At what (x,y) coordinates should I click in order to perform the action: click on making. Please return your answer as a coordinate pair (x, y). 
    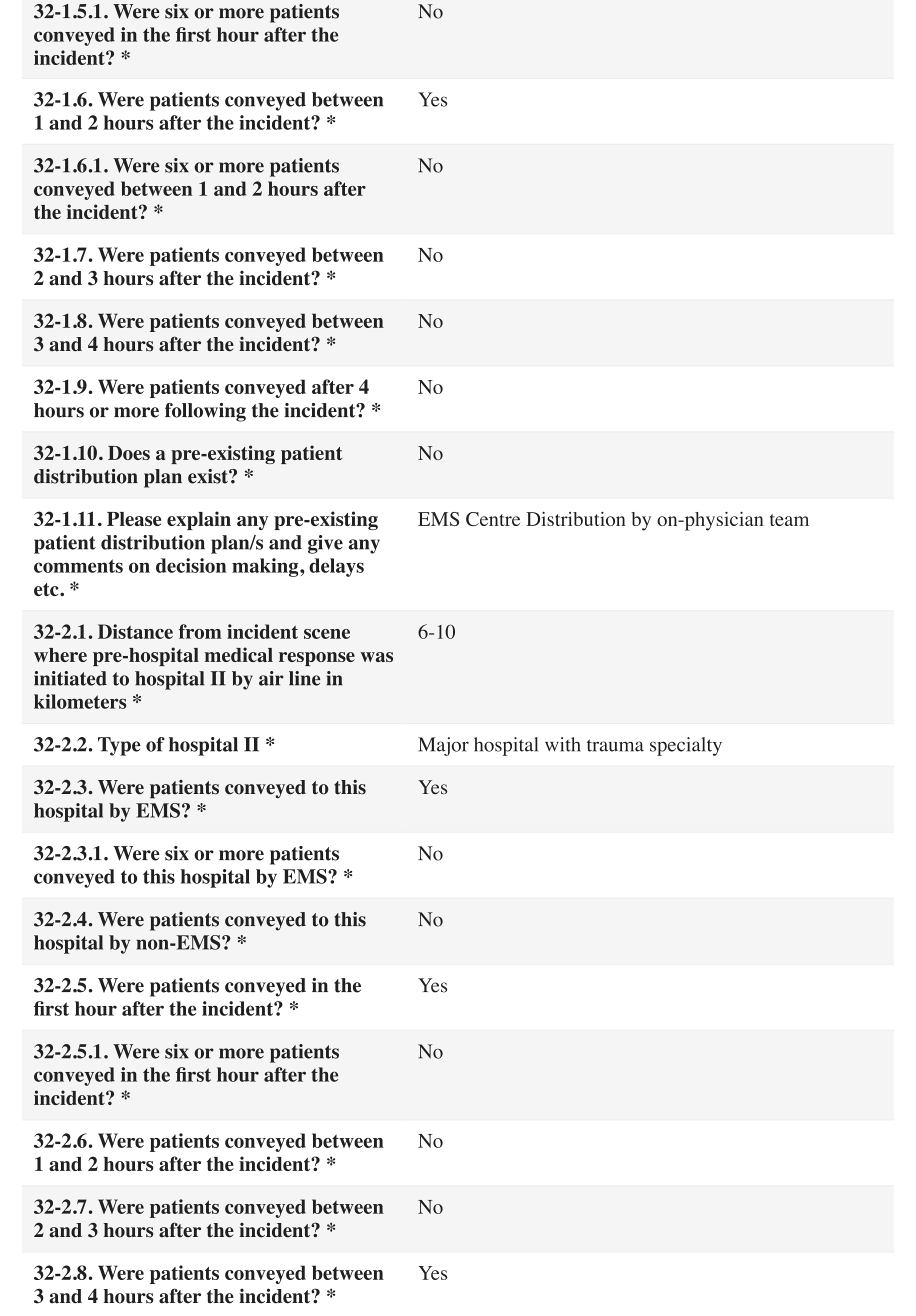
    Looking at the image, I should click on (266, 567).
